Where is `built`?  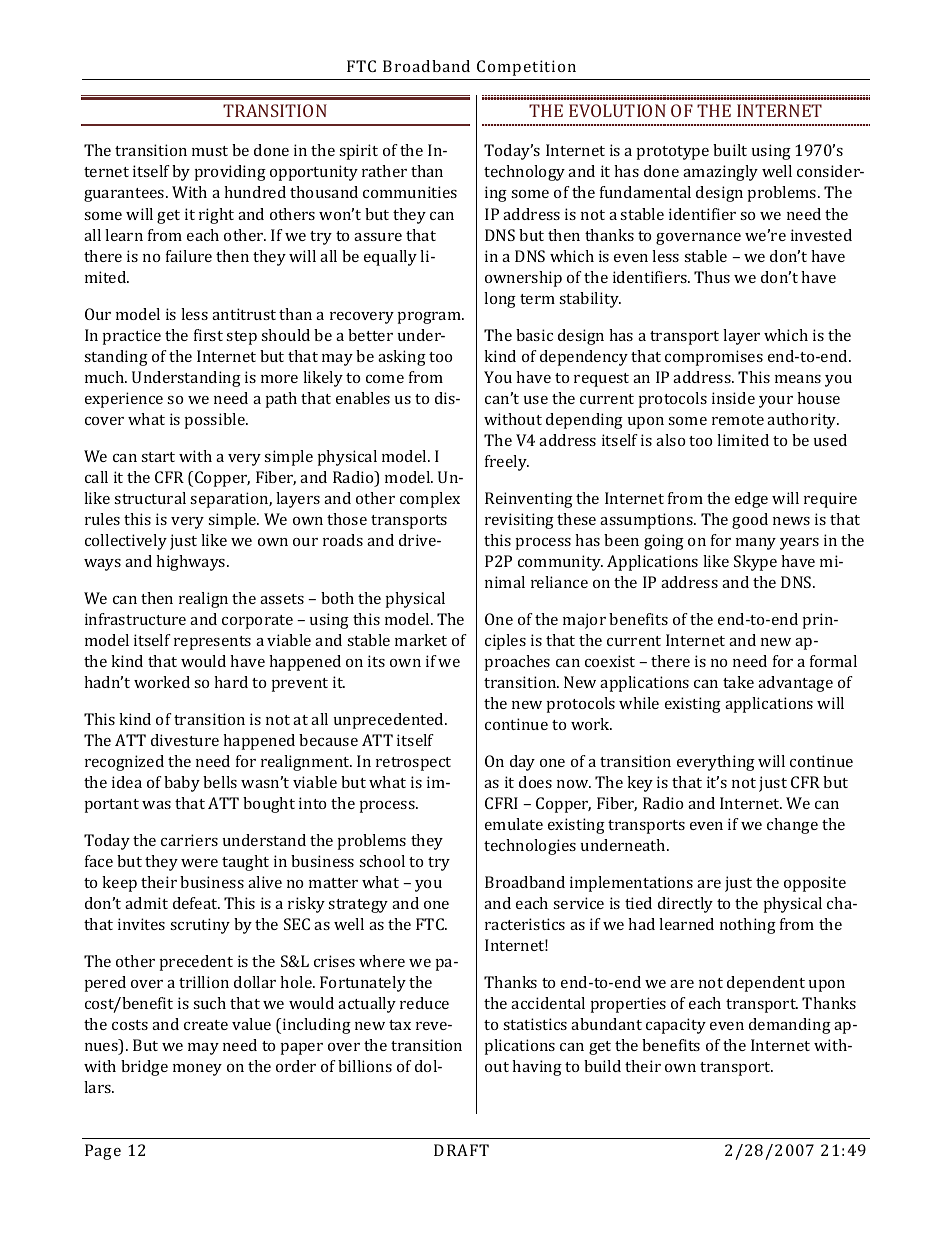 built is located at coordinates (730, 150).
